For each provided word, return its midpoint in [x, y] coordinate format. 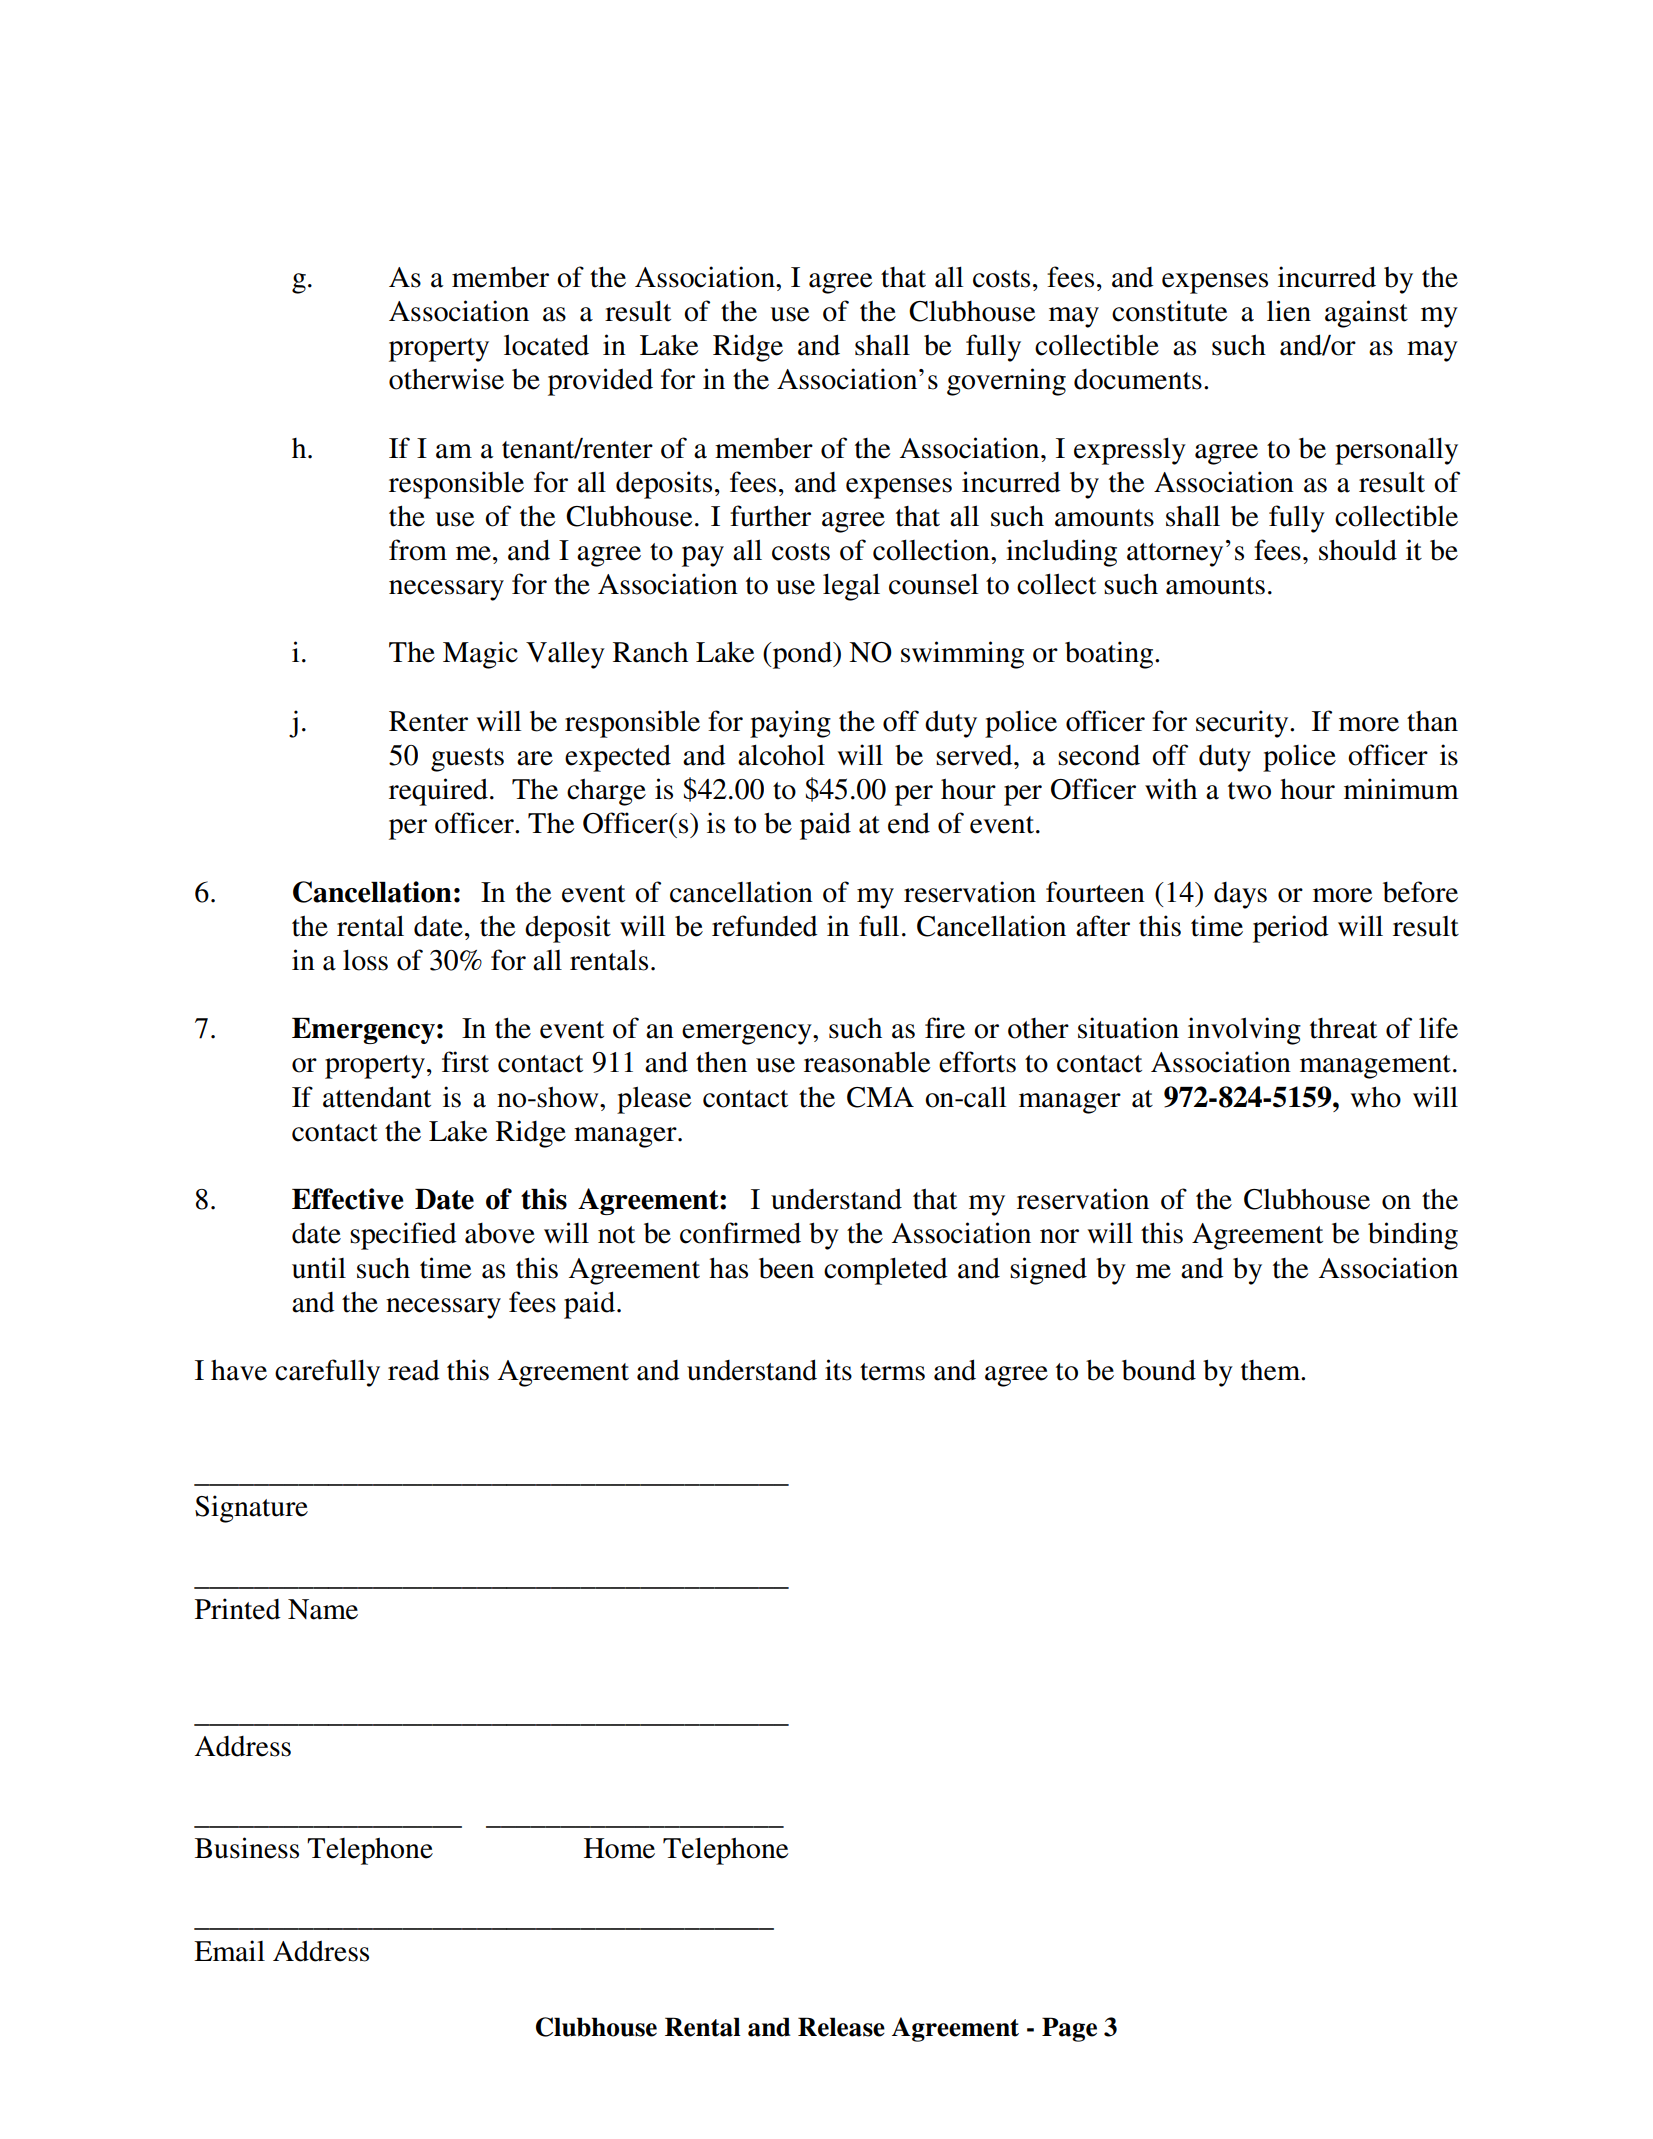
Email [229, 1951]
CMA [880, 1097]
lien [1289, 311]
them [1272, 1370]
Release [841, 2027]
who [1376, 1097]
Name [323, 1609]
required [438, 792]
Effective [347, 1199]
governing [1006, 382]
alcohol [781, 755]
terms [892, 1372]
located [546, 345]
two [1249, 791]
